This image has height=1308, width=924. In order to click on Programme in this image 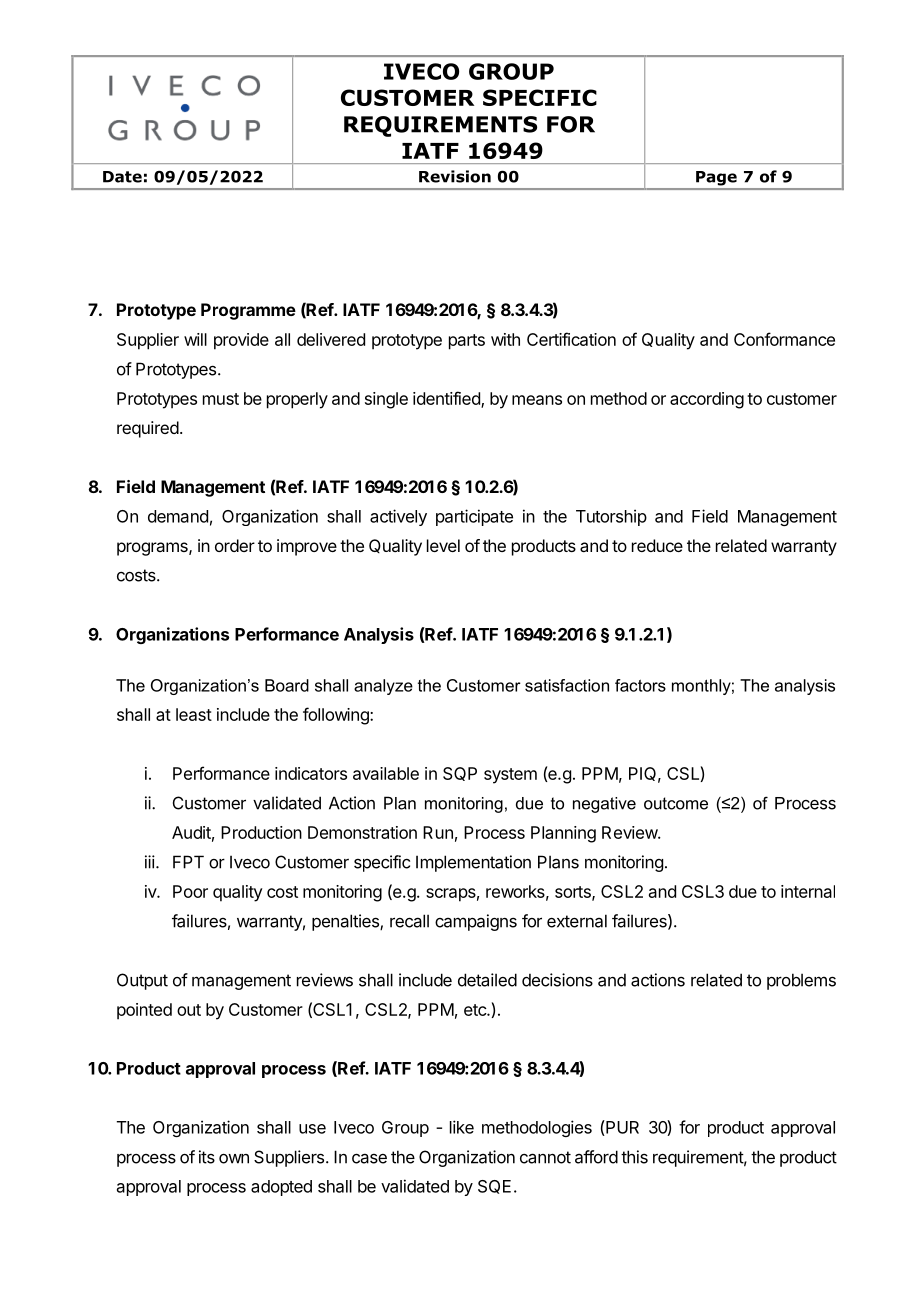, I will do `click(248, 311)`.
